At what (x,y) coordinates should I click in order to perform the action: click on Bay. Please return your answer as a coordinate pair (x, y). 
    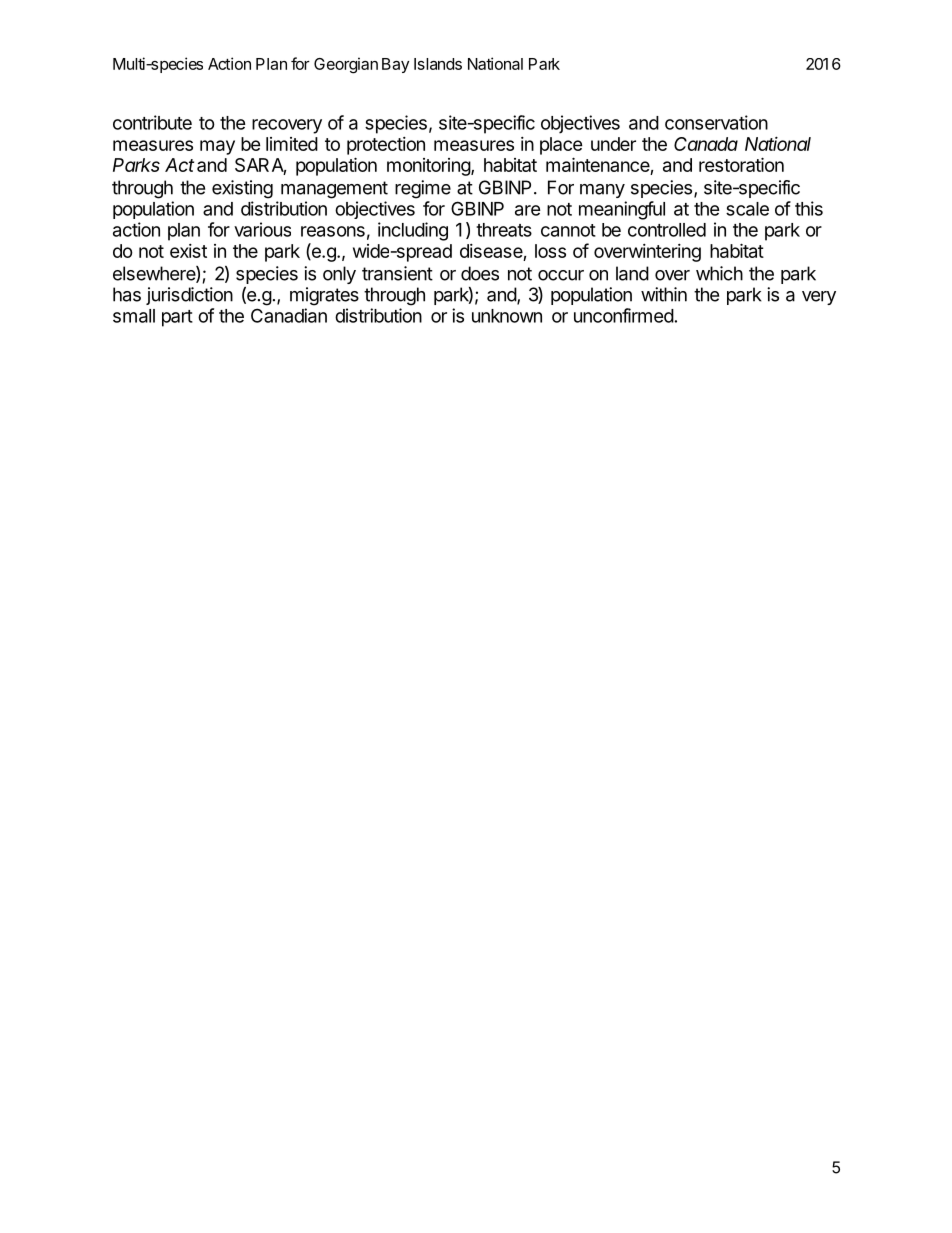
    Looking at the image, I should click on (395, 65).
